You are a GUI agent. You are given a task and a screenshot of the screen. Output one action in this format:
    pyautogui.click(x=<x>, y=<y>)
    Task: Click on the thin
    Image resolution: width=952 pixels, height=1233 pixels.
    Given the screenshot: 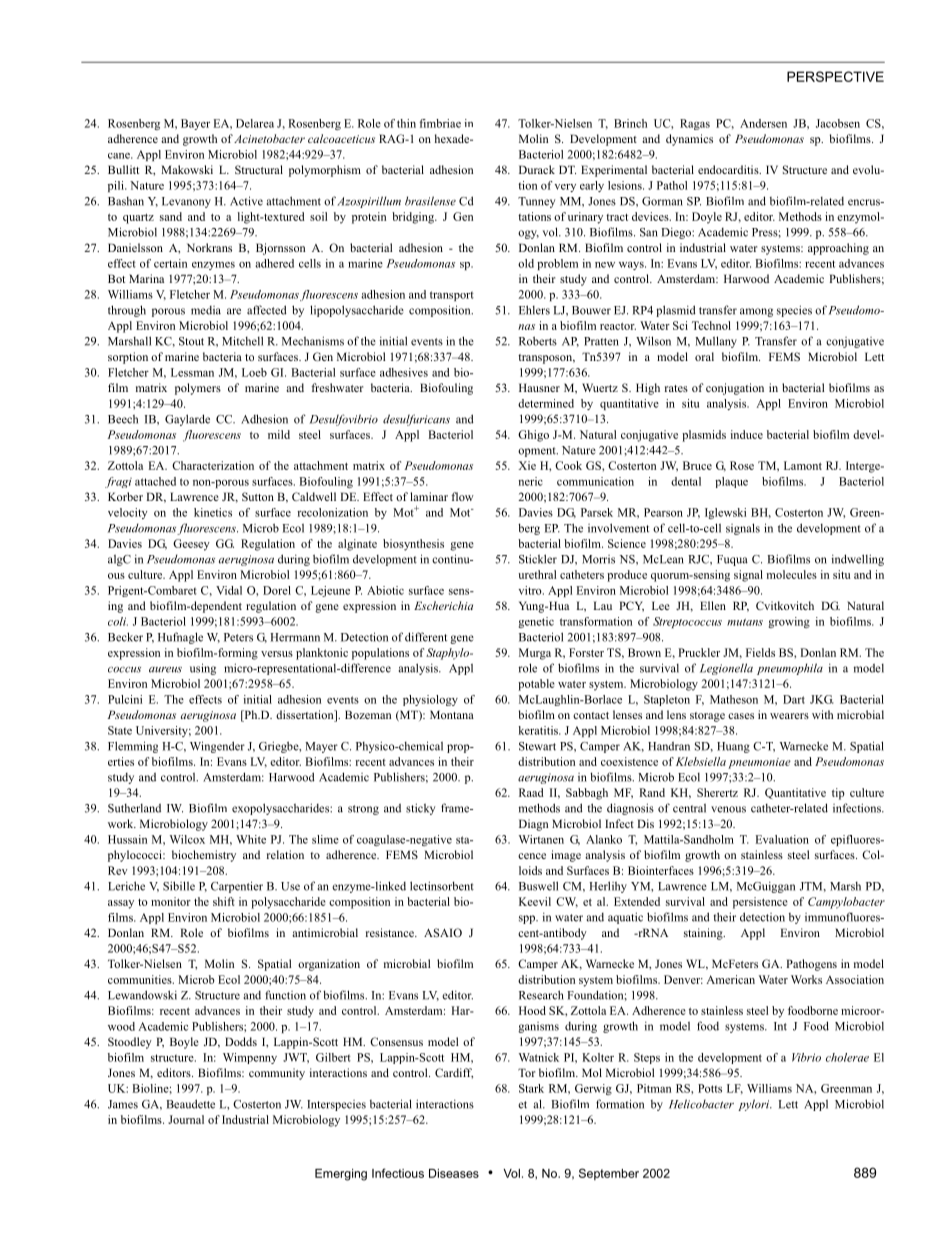 What is the action you would take?
    pyautogui.click(x=406, y=123)
